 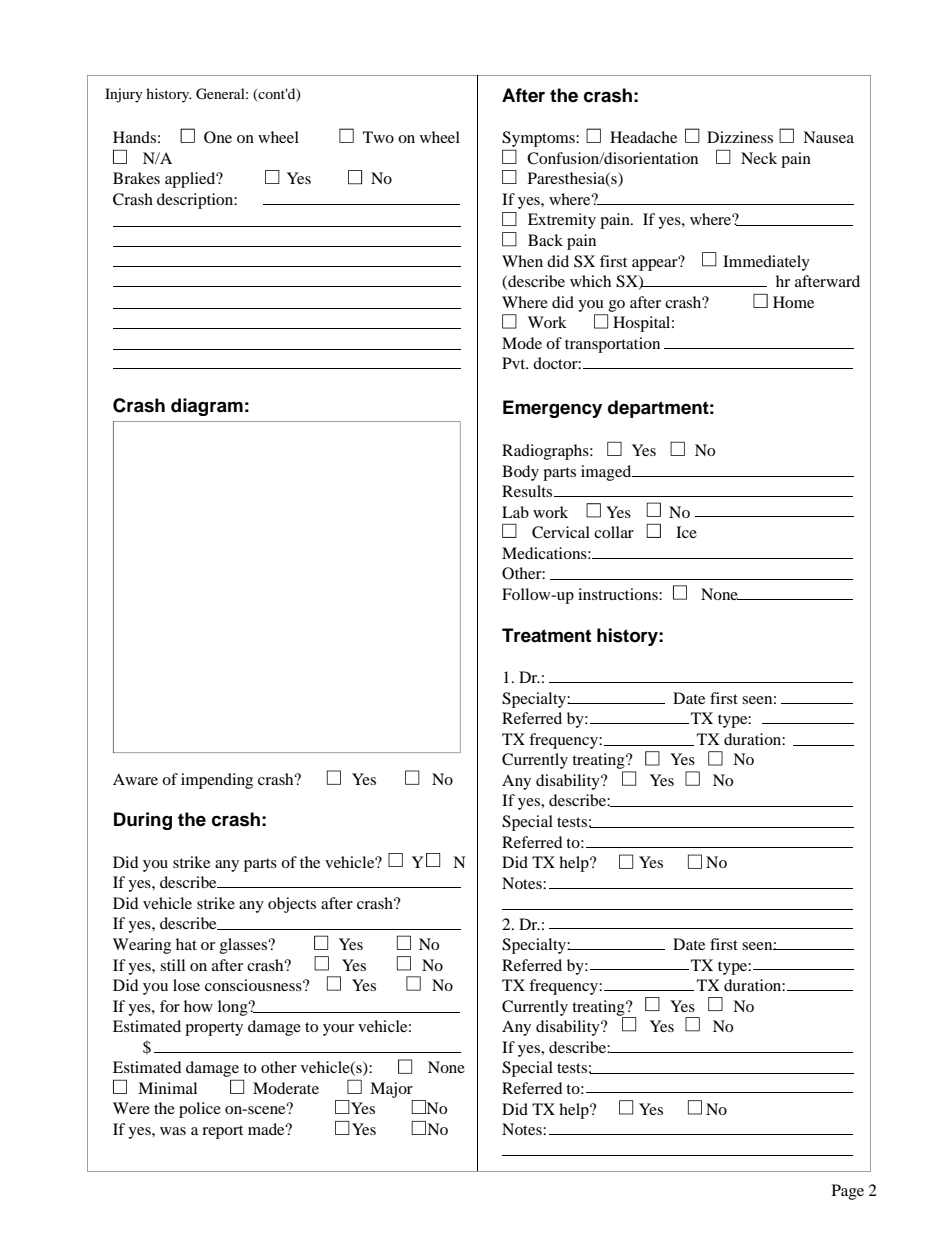 I want to click on Symptoms, so click(x=539, y=139).
